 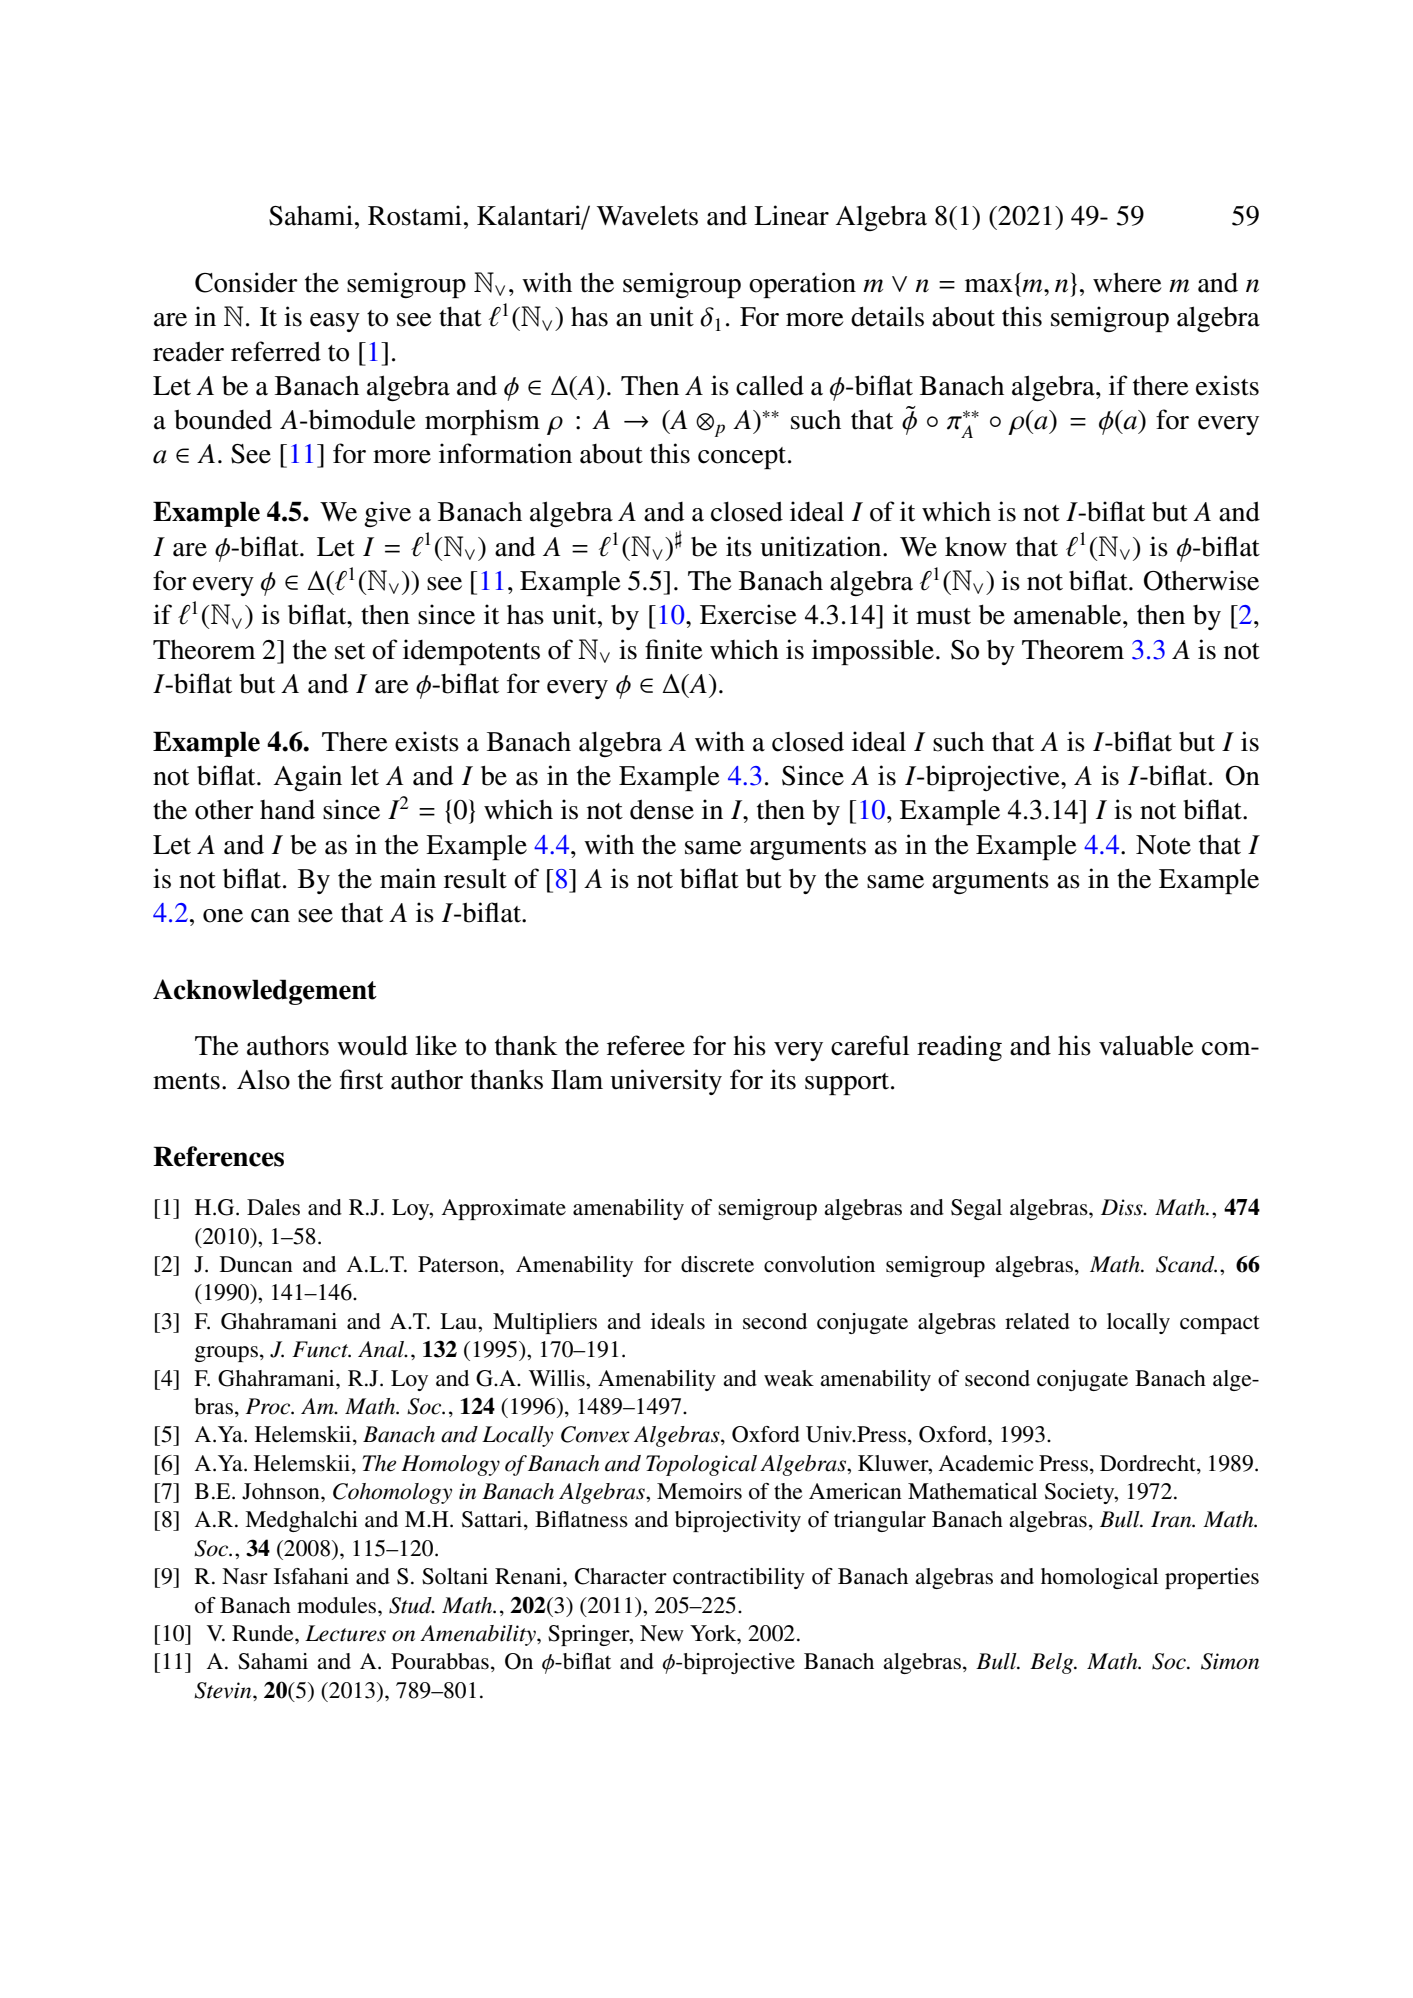 I want to click on discrete, so click(x=717, y=1264).
